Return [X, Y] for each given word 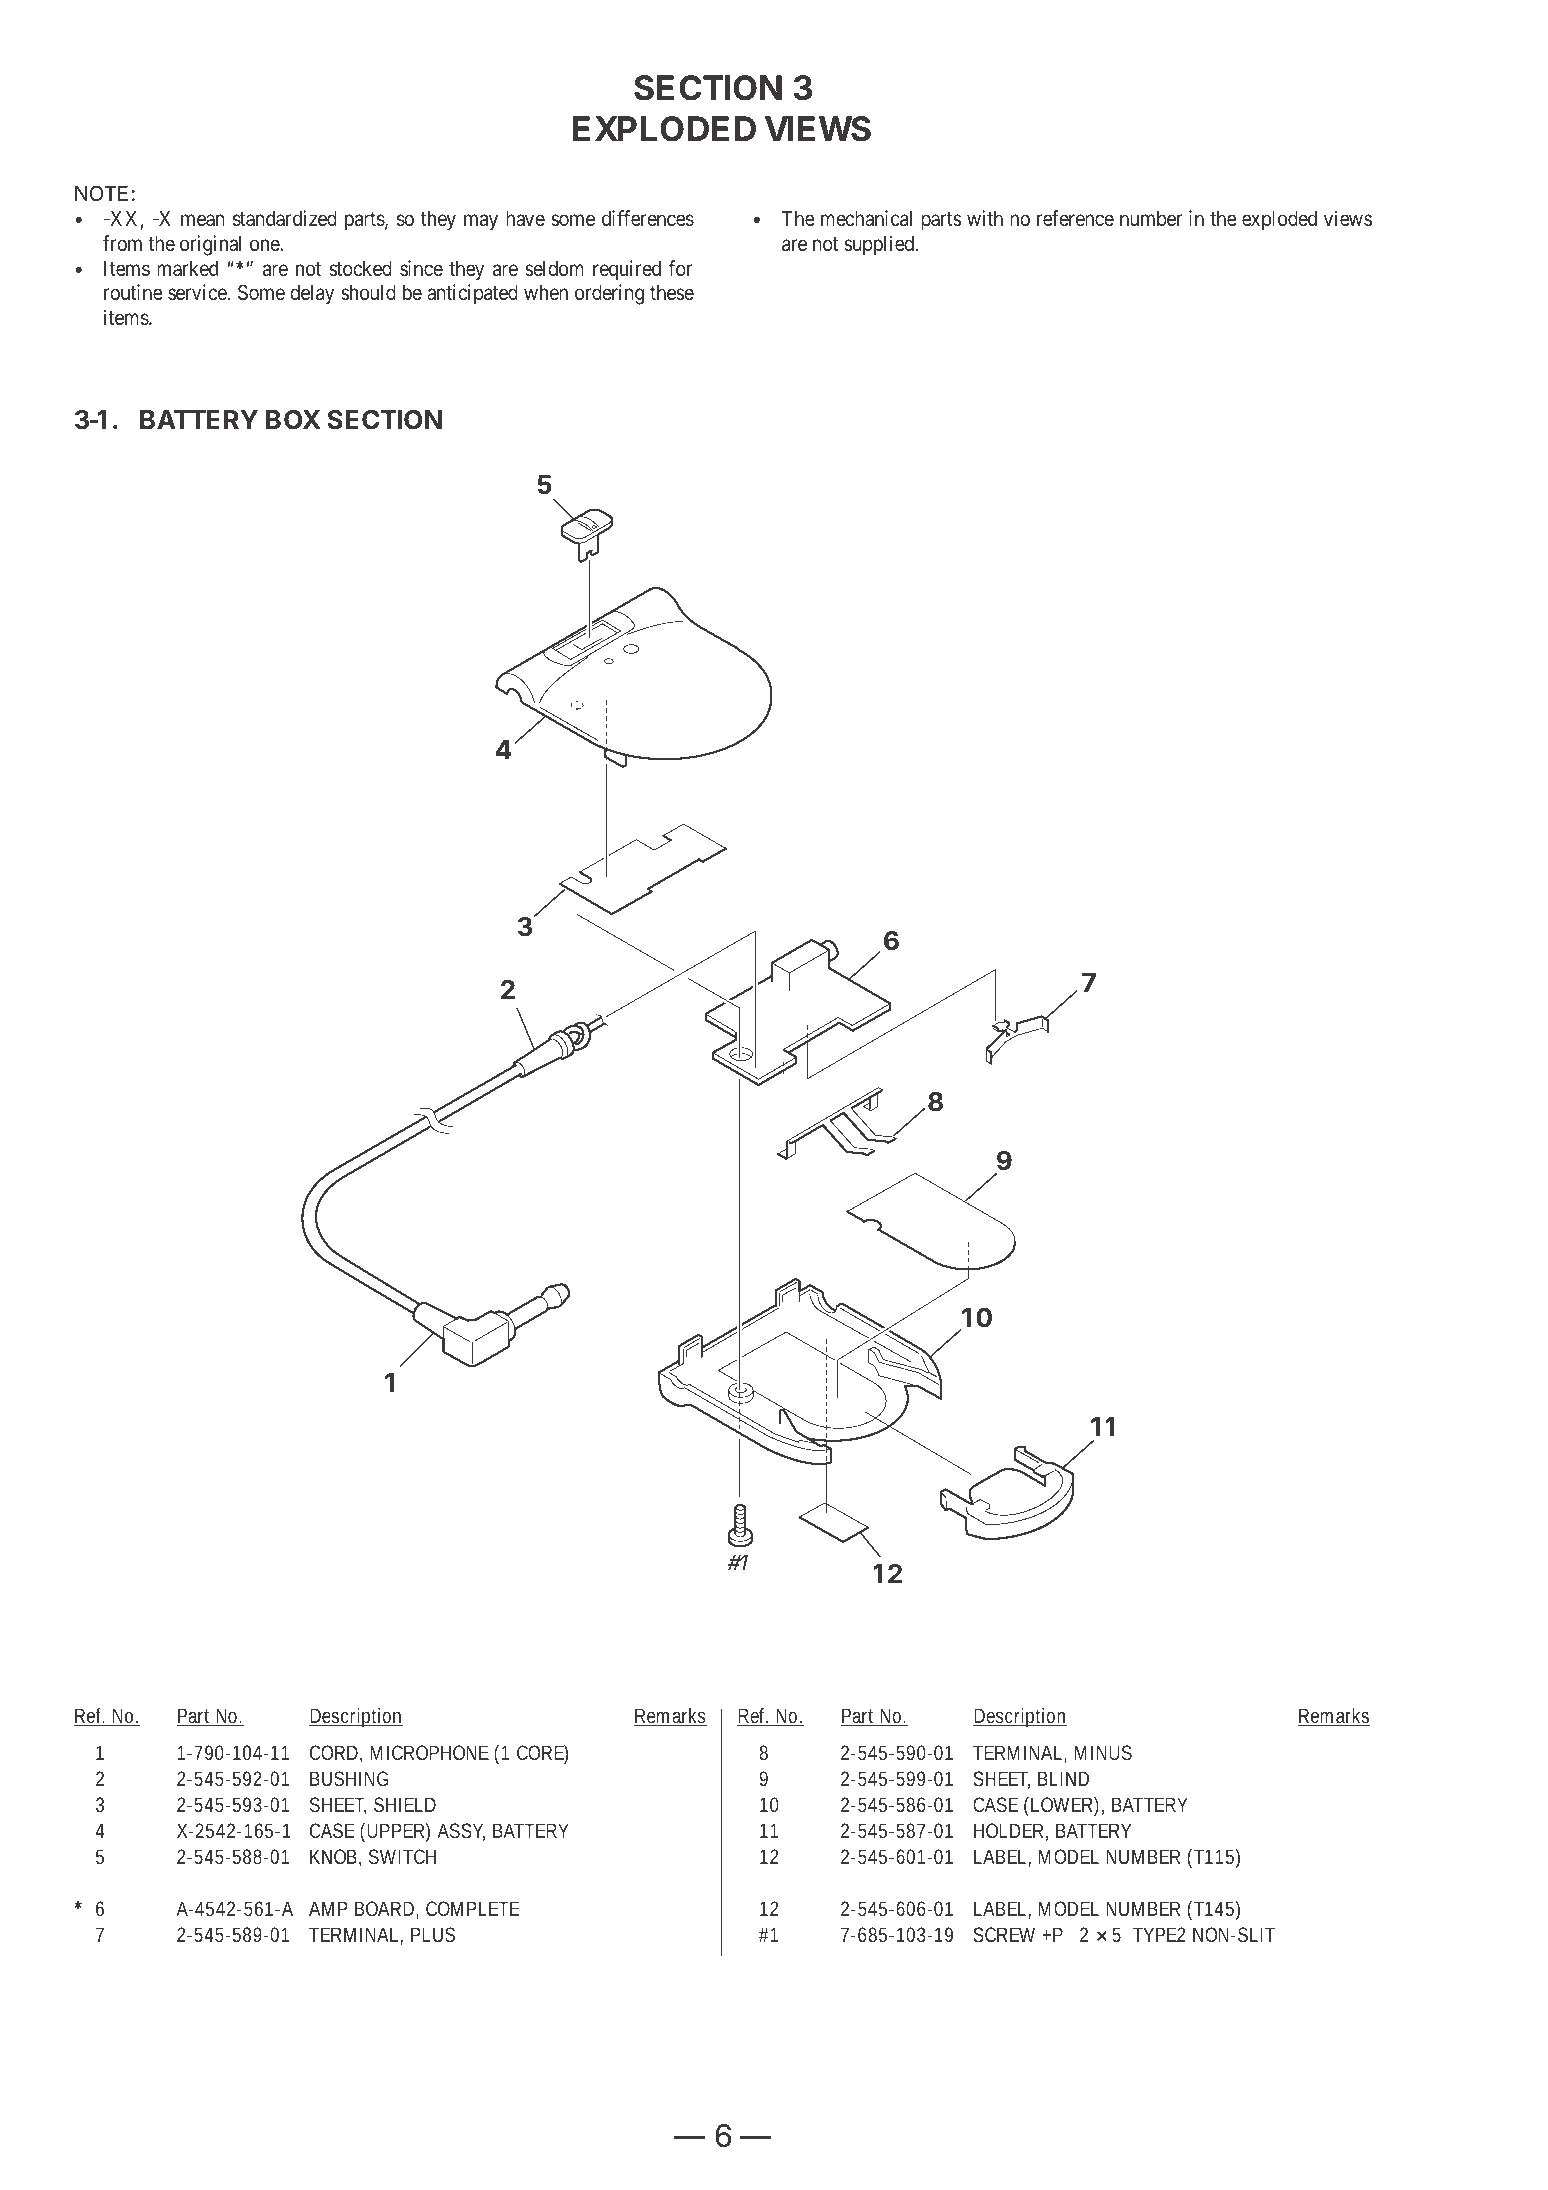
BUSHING [349, 1778]
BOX [293, 420]
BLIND [1063, 1778]
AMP [328, 1908]
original [210, 245]
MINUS [1103, 1752]
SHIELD [405, 1804]
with [985, 218]
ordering [609, 294]
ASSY [461, 1832]
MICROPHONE [429, 1752]
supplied [880, 245]
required [627, 270]
